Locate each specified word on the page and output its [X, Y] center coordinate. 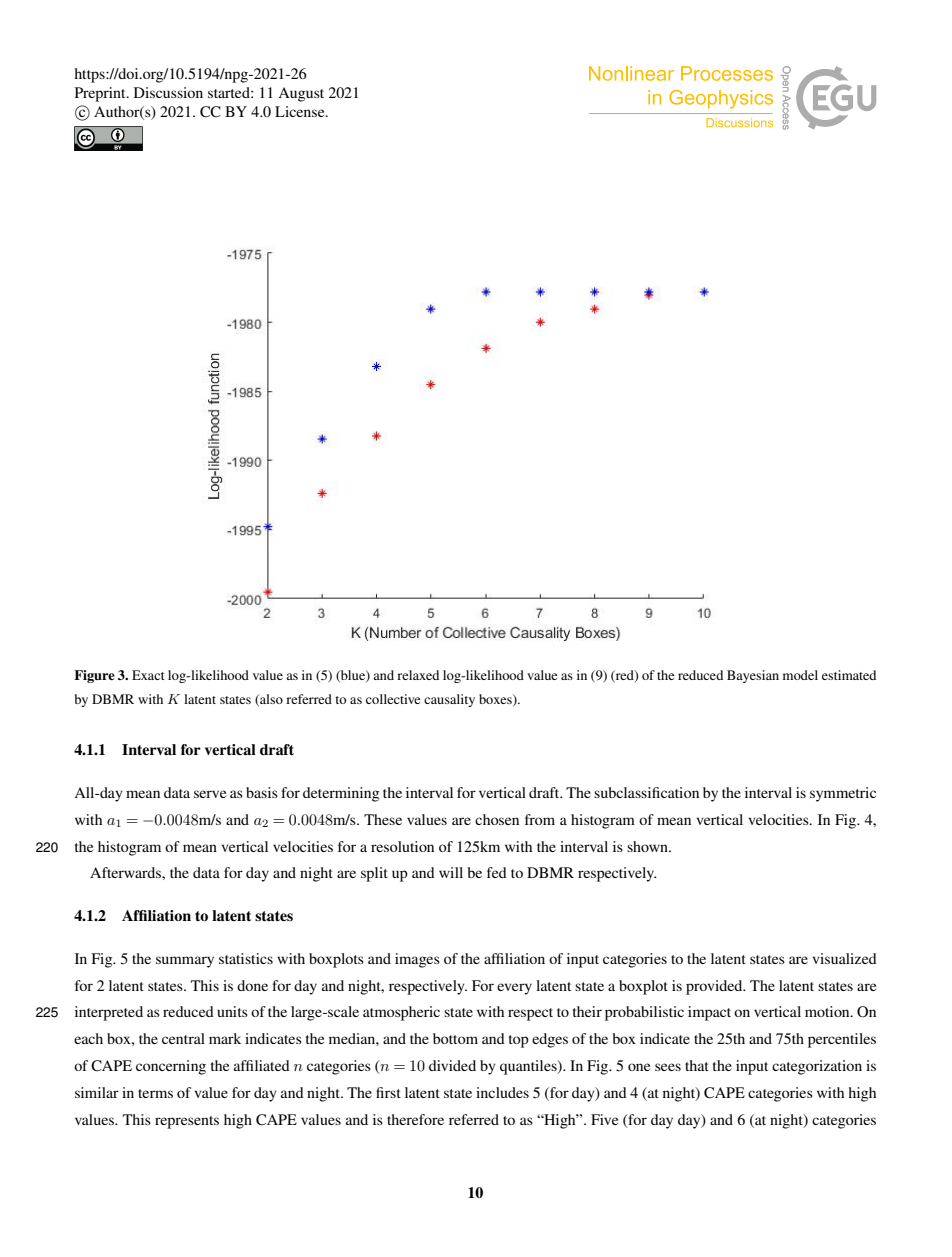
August [301, 94]
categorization [817, 1067]
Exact [148, 675]
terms [155, 1093]
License [301, 111]
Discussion [168, 92]
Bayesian [753, 676]
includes [502, 1092]
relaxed [418, 675]
